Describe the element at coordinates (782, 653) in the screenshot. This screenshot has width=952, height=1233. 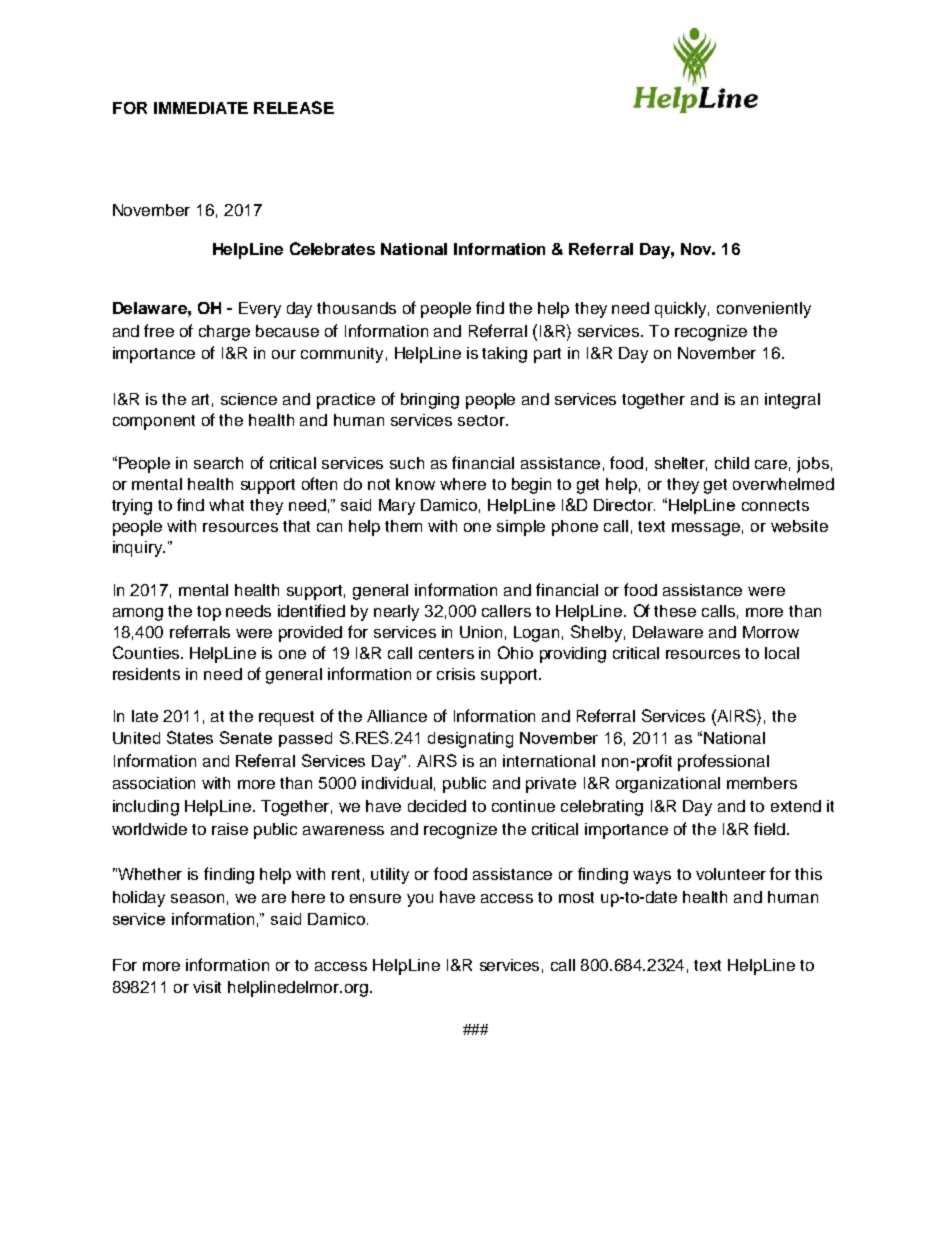
I see `local` at that location.
